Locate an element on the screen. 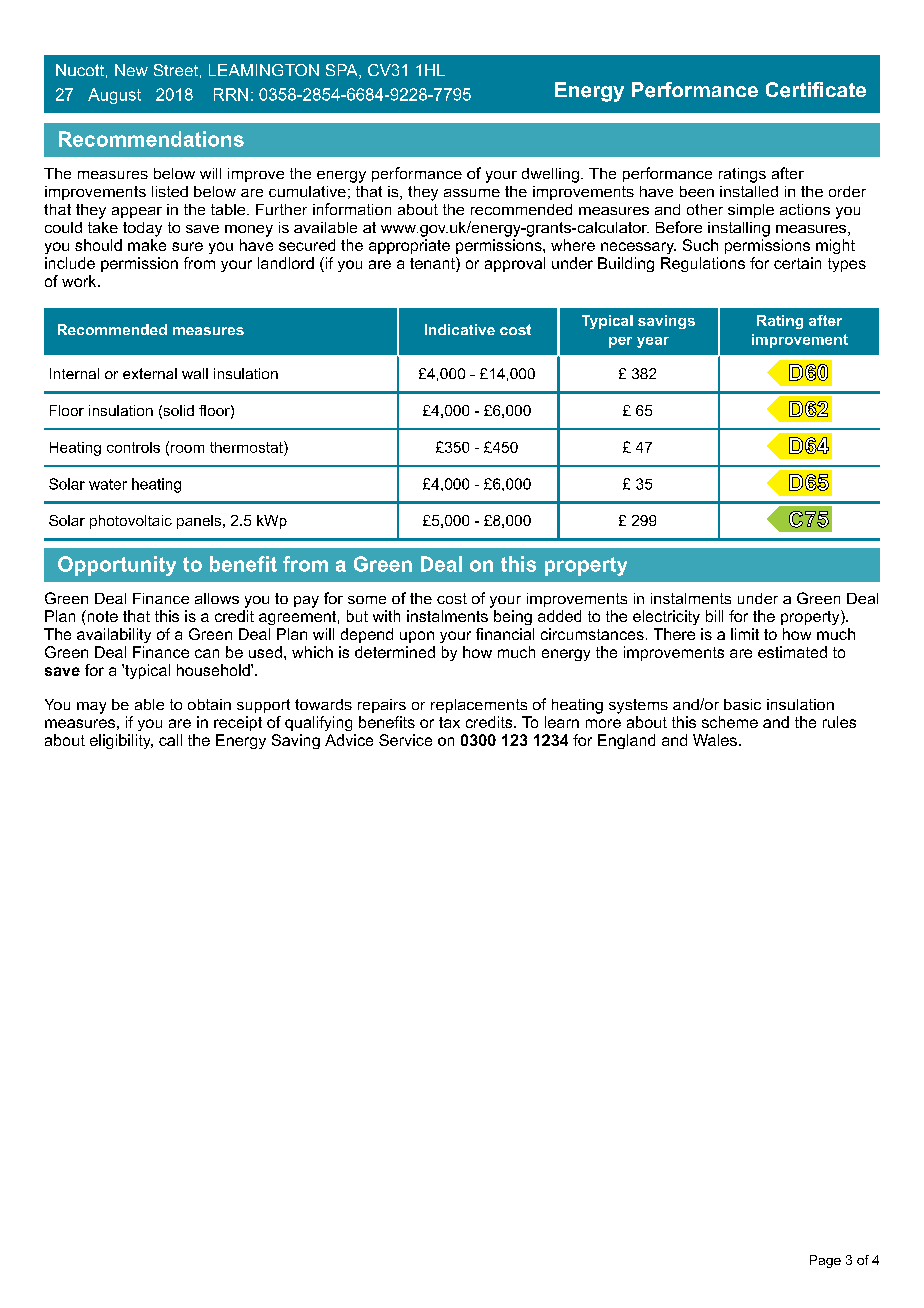 Image resolution: width=924 pixels, height=1308 pixels. being is located at coordinates (513, 617).
